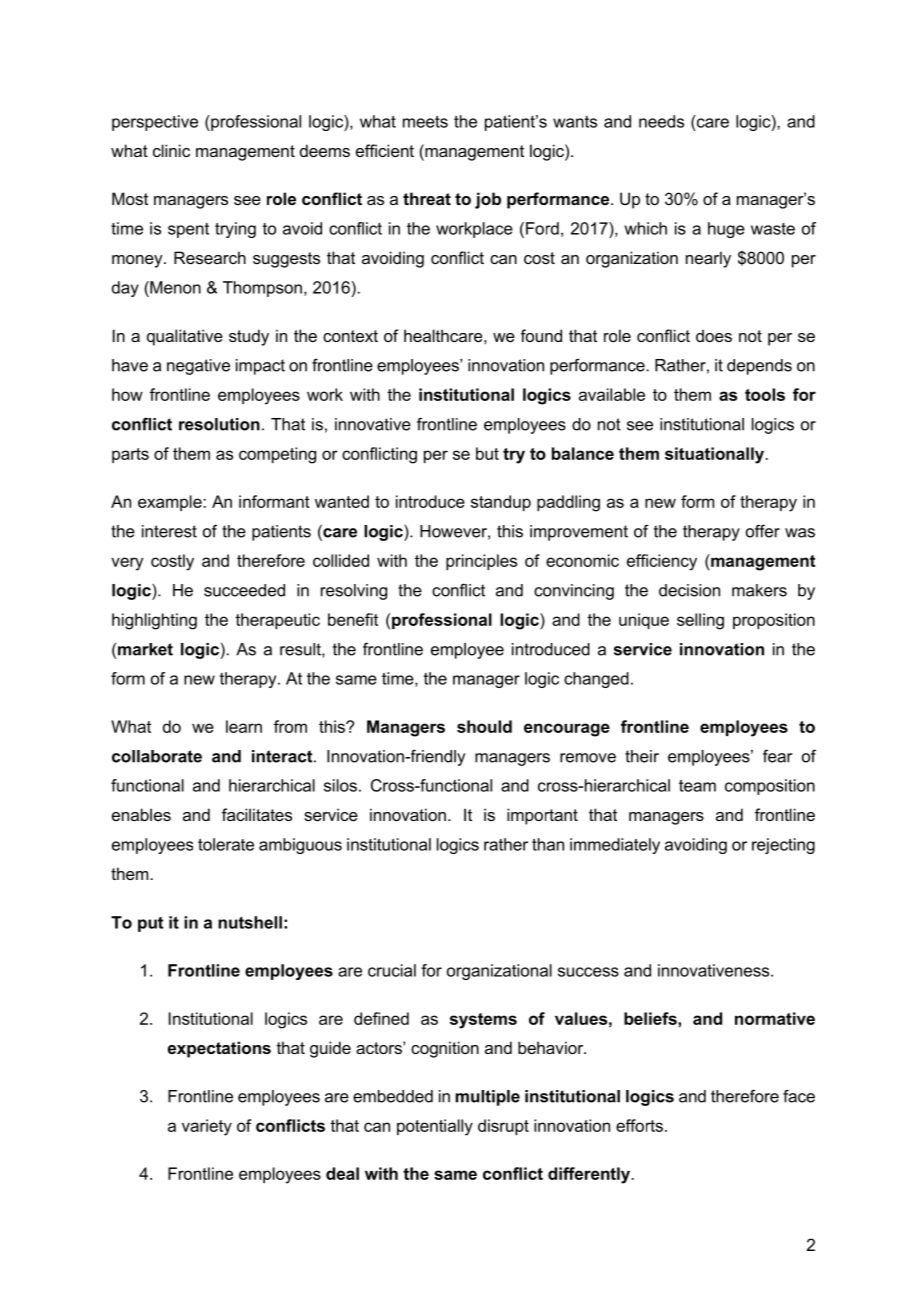 This screenshot has width=924, height=1308. What do you see at coordinates (487, 453) in the screenshot?
I see `but` at bounding box center [487, 453].
